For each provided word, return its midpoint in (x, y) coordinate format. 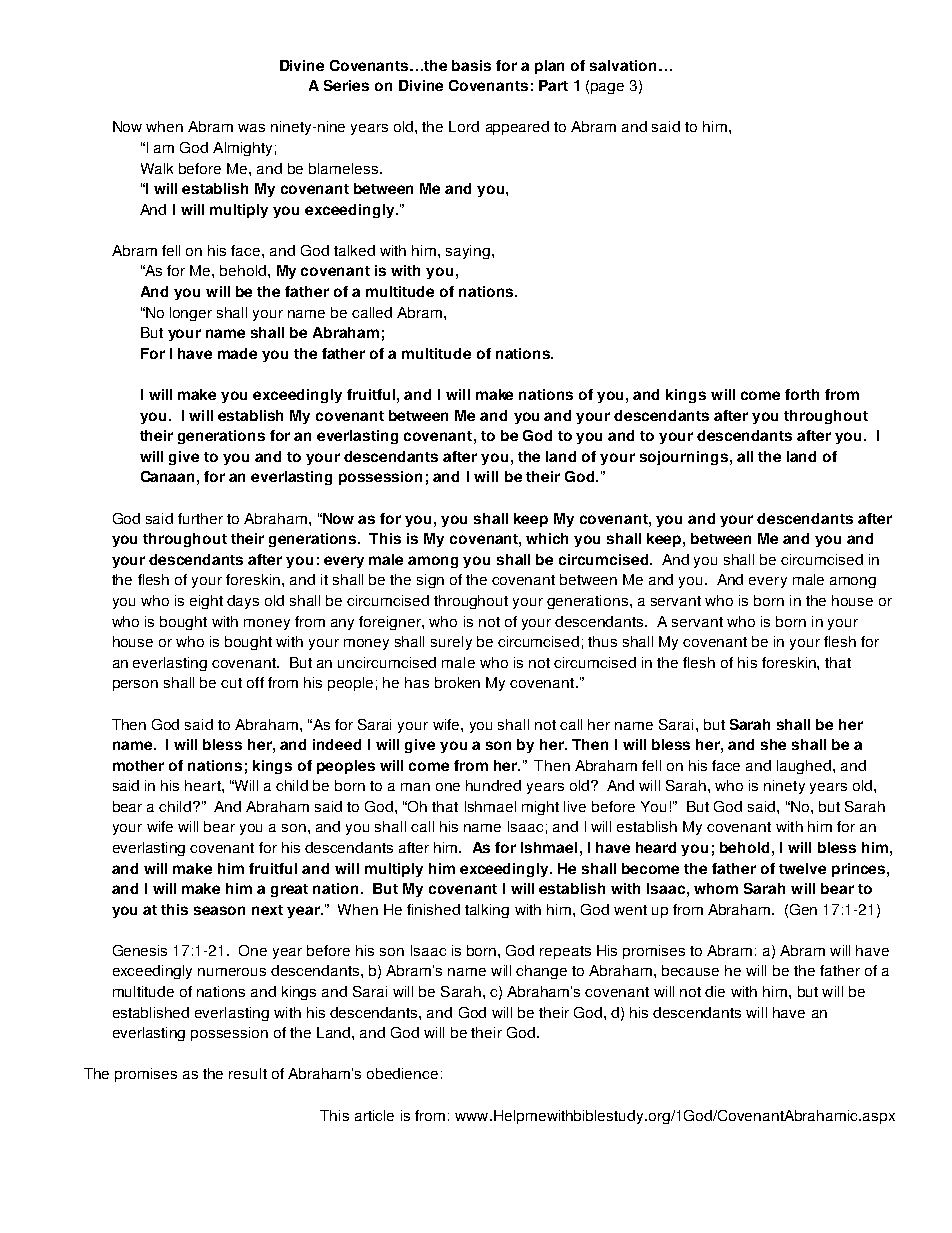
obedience (402, 1073)
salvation (623, 65)
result (248, 1073)
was (251, 128)
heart (204, 785)
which (547, 538)
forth (802, 394)
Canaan (167, 476)
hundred (493, 785)
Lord (464, 126)
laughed (805, 767)
